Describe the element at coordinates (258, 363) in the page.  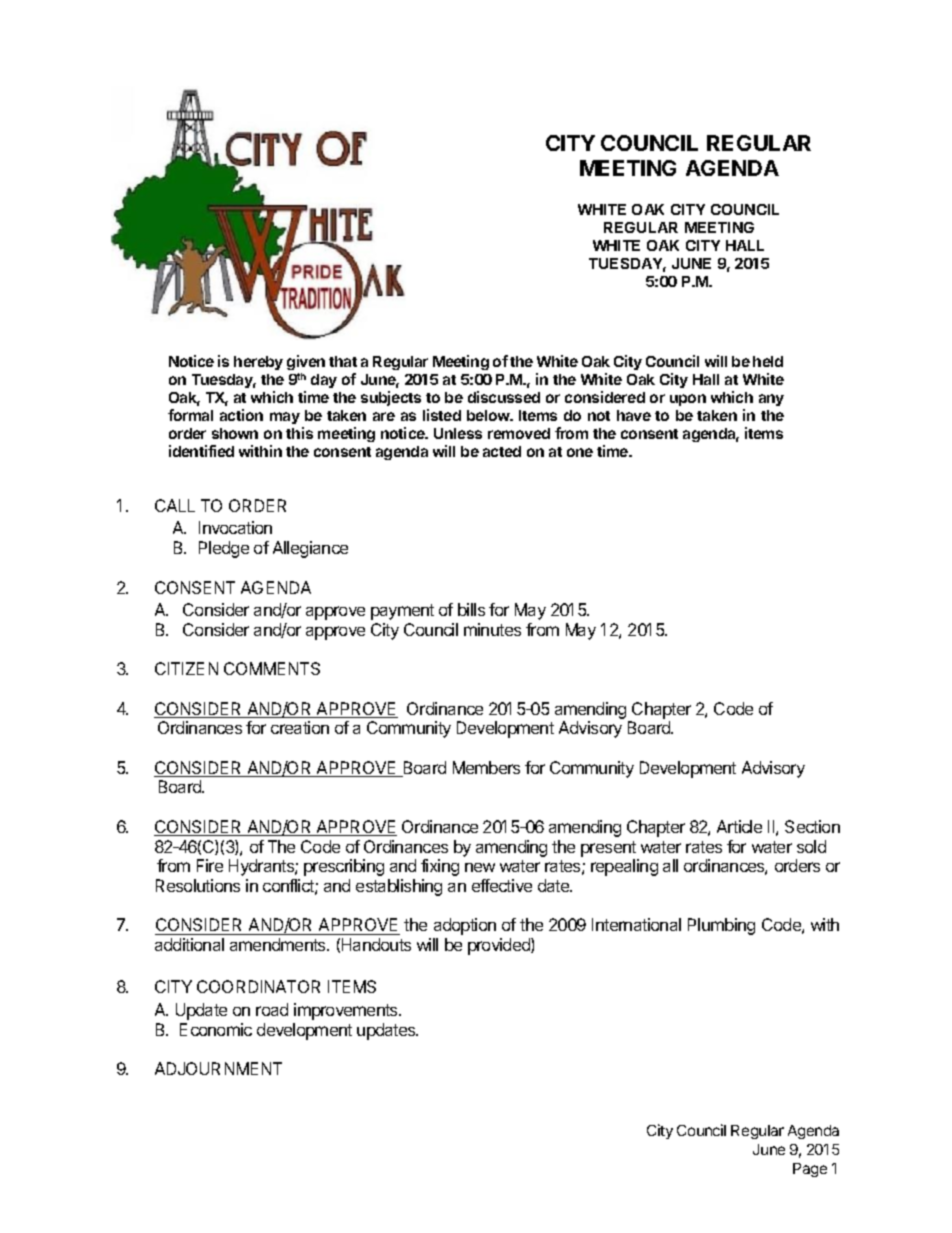
I see `hereby` at that location.
